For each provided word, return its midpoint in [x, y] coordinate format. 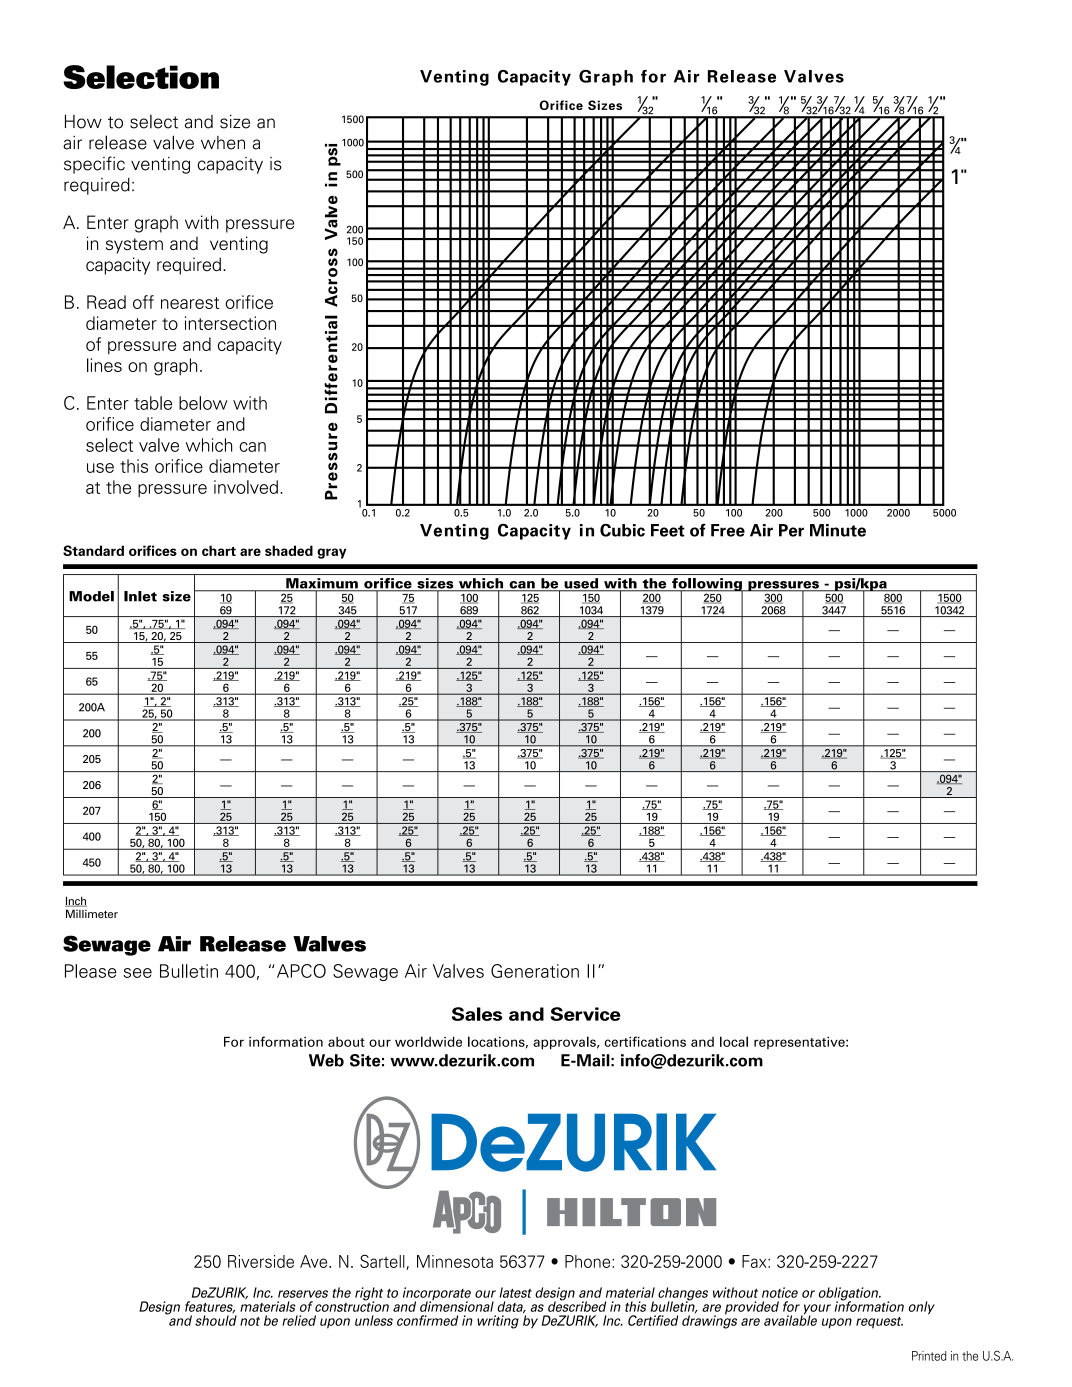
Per [791, 530]
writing [498, 1322]
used [581, 584]
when [223, 143]
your [816, 1310]
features [210, 1307]
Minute [838, 530]
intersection [230, 323]
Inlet [140, 596]
